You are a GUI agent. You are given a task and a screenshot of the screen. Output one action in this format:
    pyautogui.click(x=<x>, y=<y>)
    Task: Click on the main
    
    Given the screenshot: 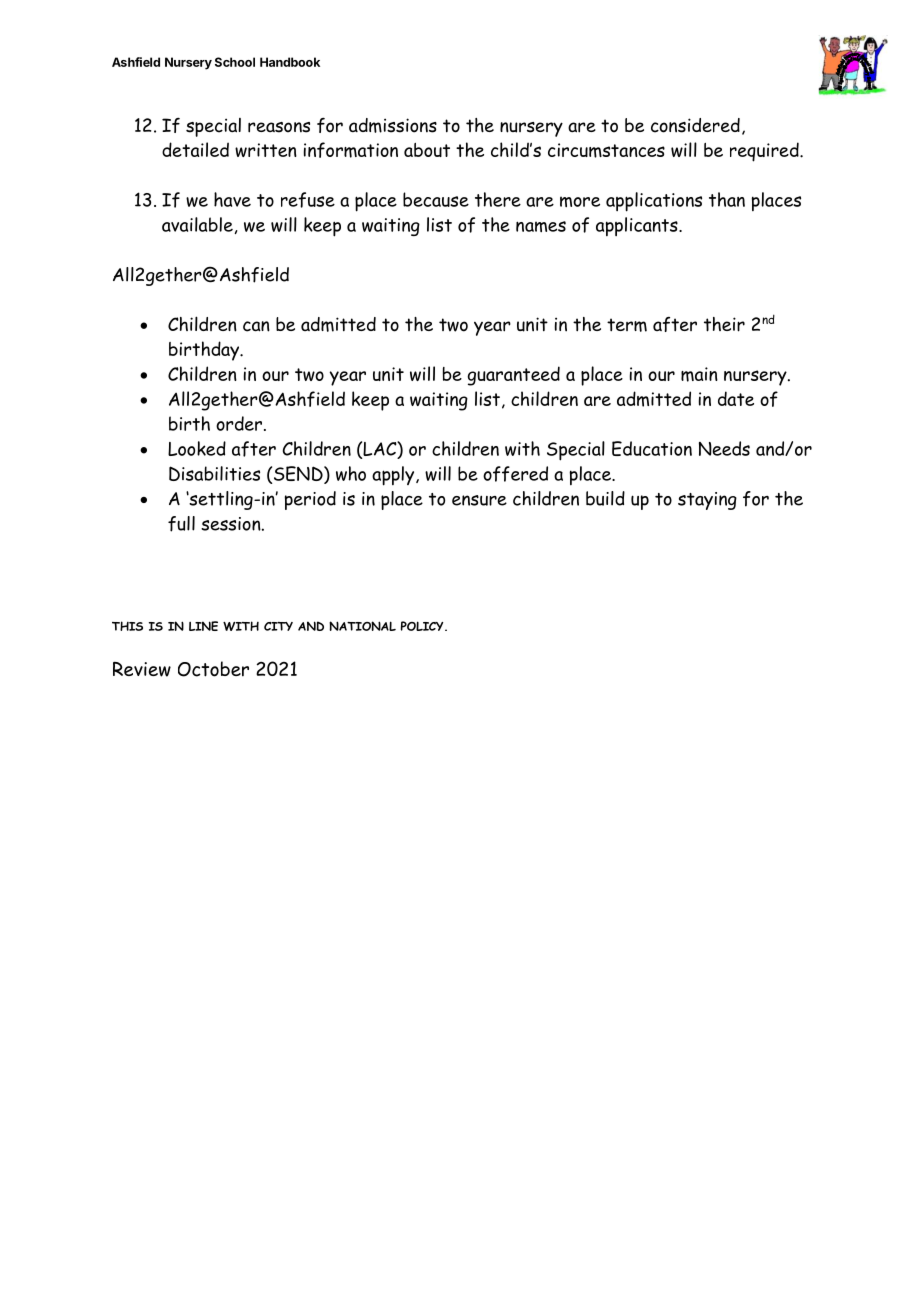 What is the action you would take?
    pyautogui.click(x=699, y=374)
